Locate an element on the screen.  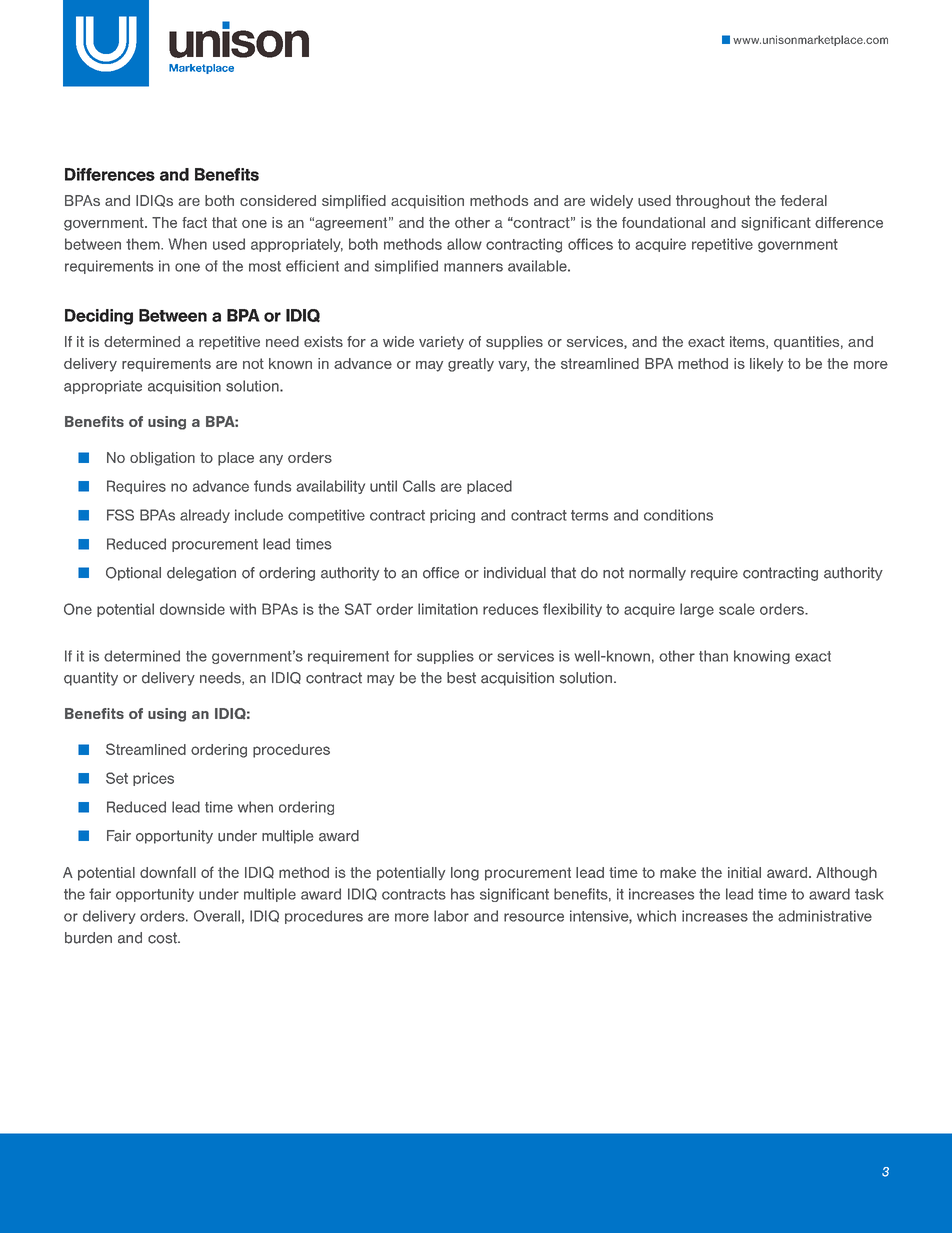
cost is located at coordinates (163, 938).
